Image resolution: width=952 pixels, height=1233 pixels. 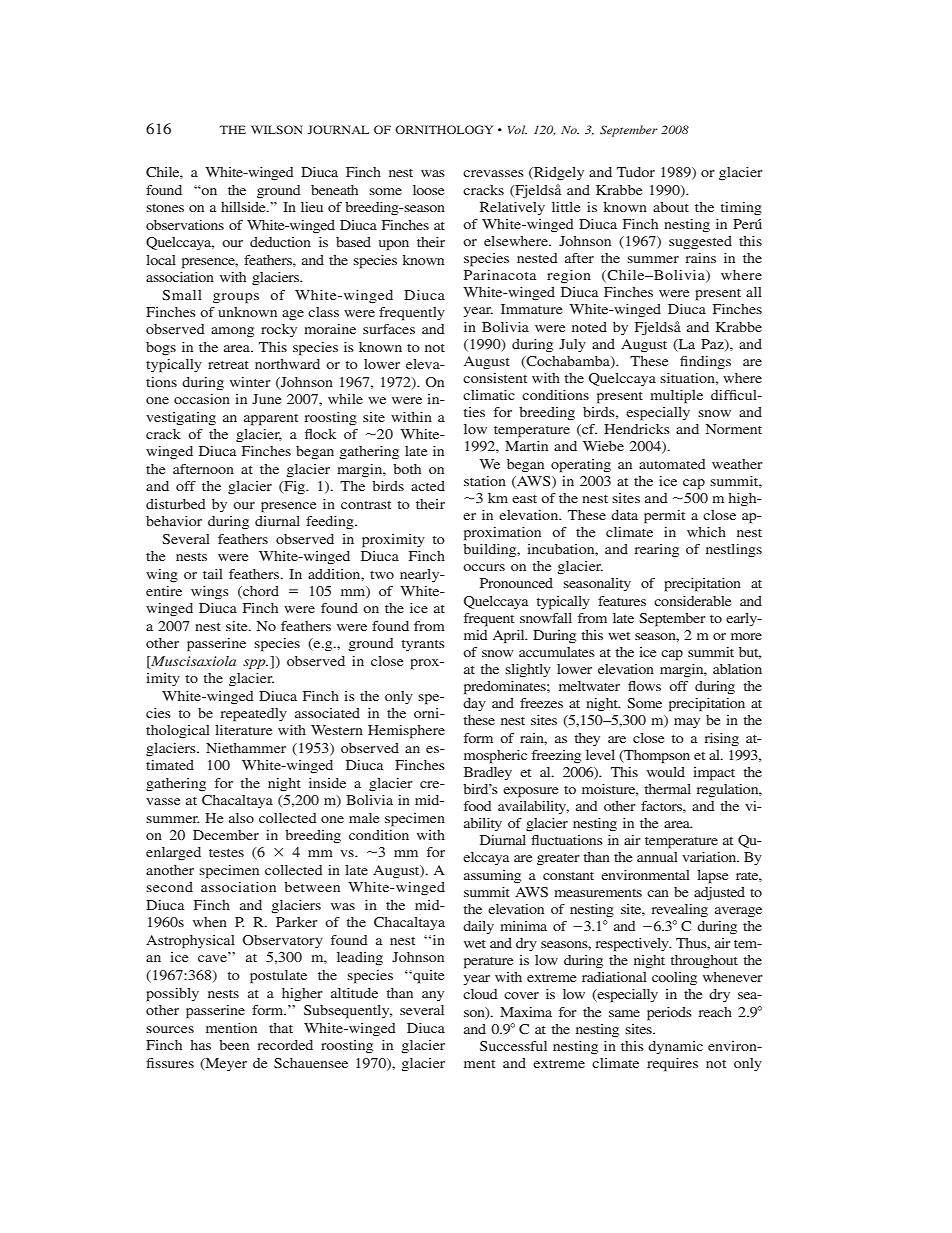 I want to click on any, so click(x=433, y=996).
